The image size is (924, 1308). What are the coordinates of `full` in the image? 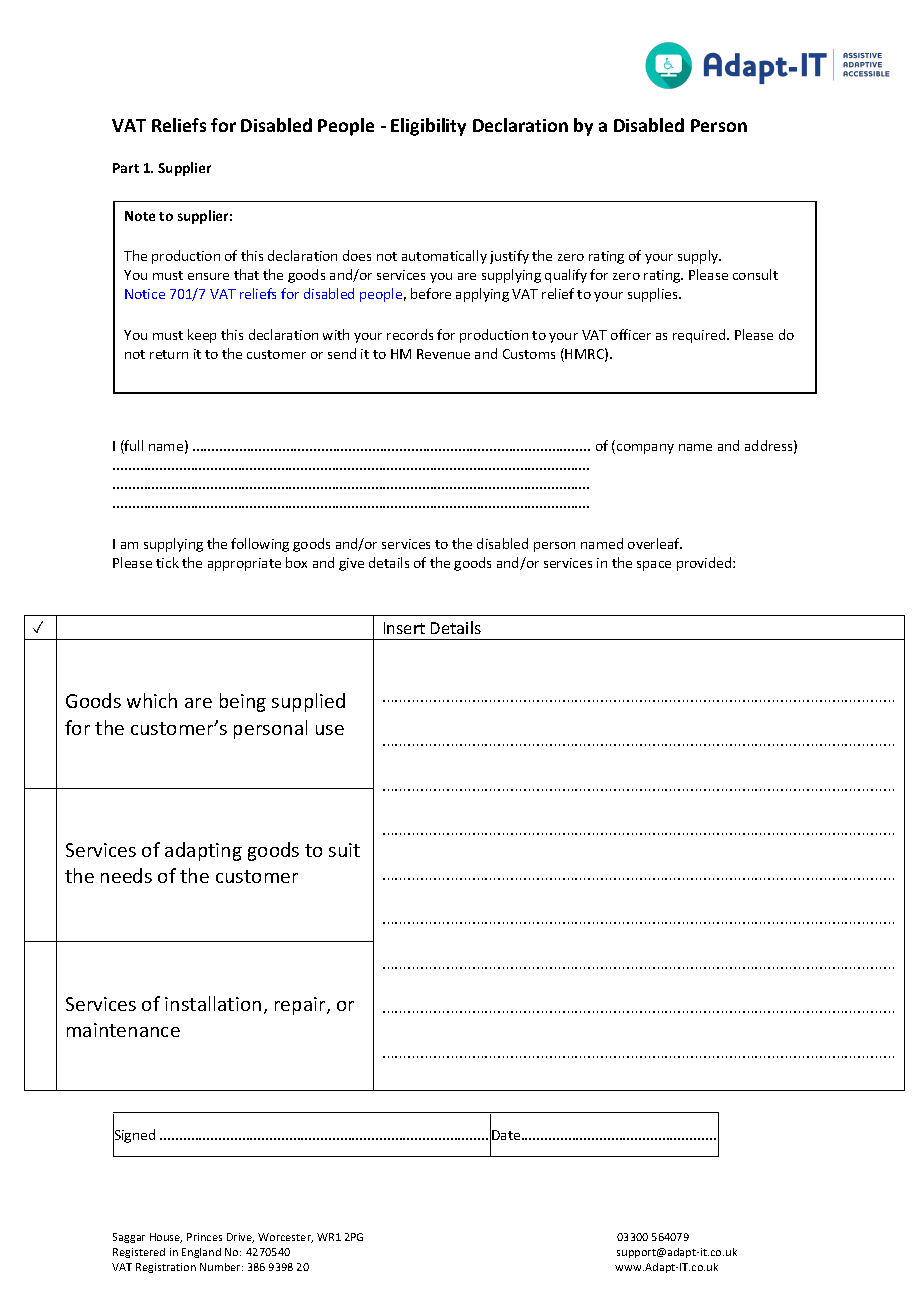 It's located at (133, 447).
